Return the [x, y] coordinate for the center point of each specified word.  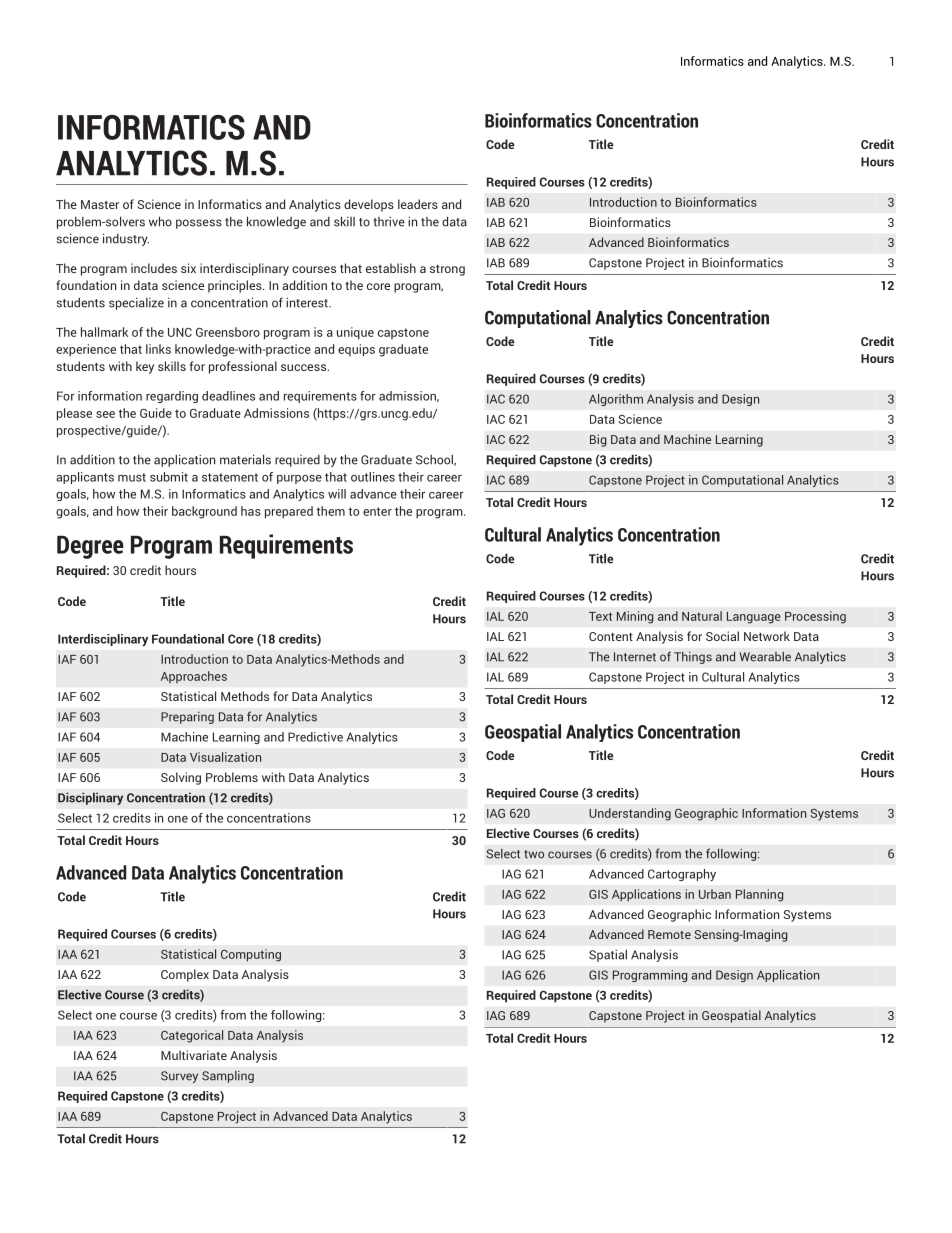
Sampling [228, 1077]
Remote [669, 934]
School [436, 460]
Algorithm [616, 400]
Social [722, 636]
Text [600, 616]
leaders [418, 204]
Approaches [194, 677]
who [160, 221]
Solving [181, 778]
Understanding [630, 814]
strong [447, 270]
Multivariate [194, 1055]
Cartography [682, 875]
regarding [172, 397]
